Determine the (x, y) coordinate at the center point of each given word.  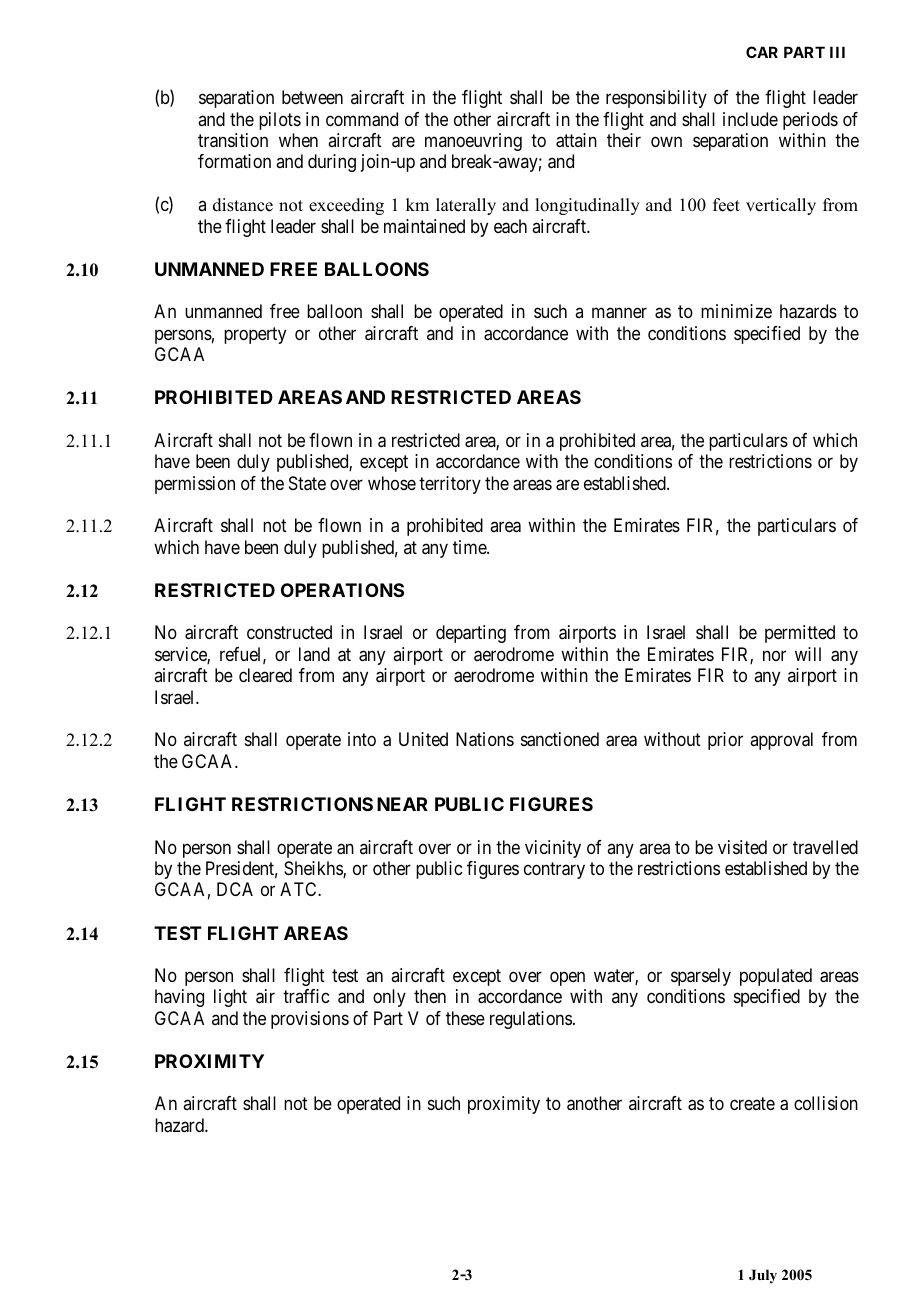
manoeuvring (473, 142)
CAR (762, 52)
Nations (485, 739)
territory (450, 485)
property (255, 335)
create (752, 1104)
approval (781, 741)
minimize (736, 311)
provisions (310, 1020)
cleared (265, 675)
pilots (280, 121)
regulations (531, 1020)
